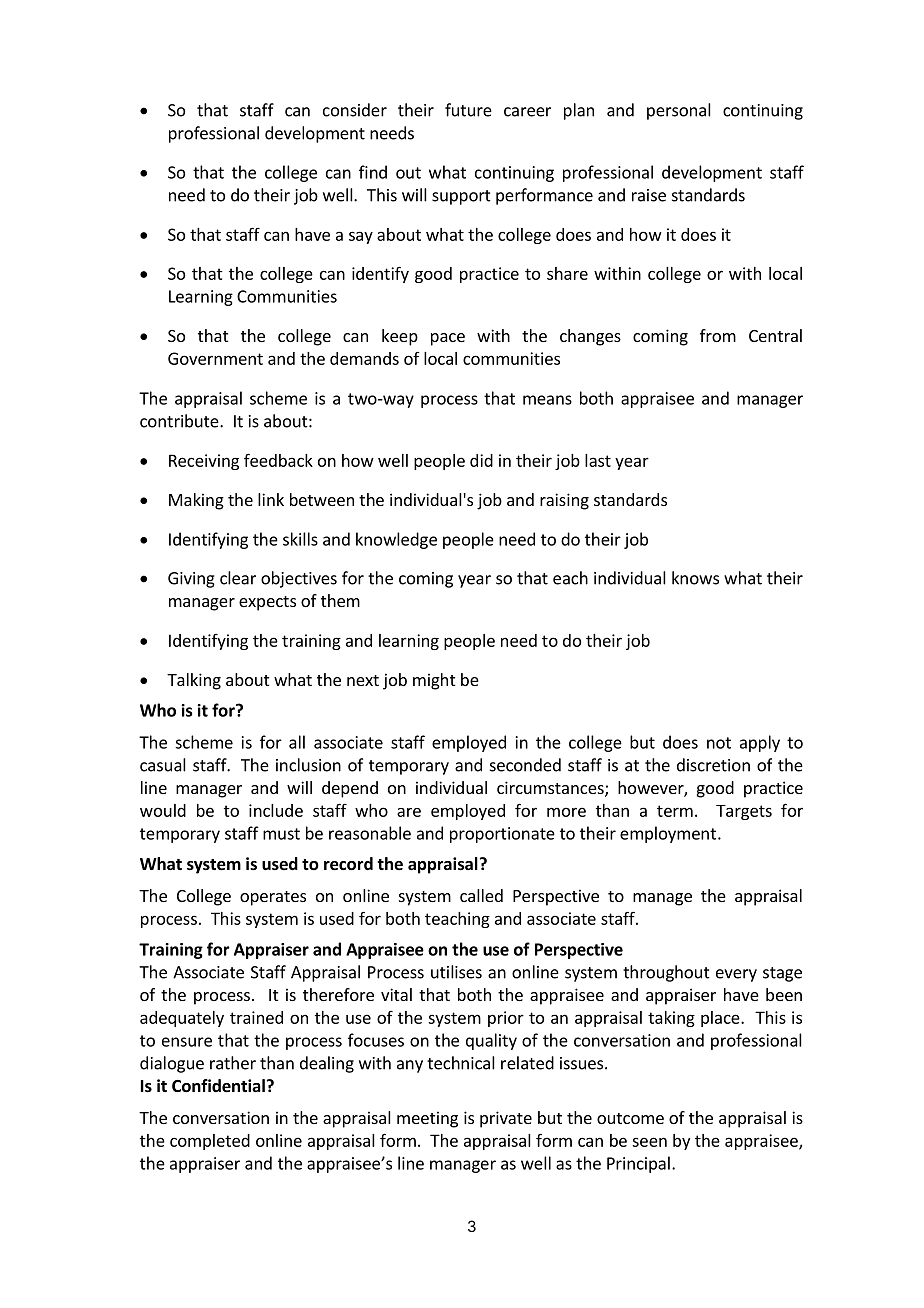 This screenshot has height=1308, width=924. I want to click on Government, so click(215, 358).
